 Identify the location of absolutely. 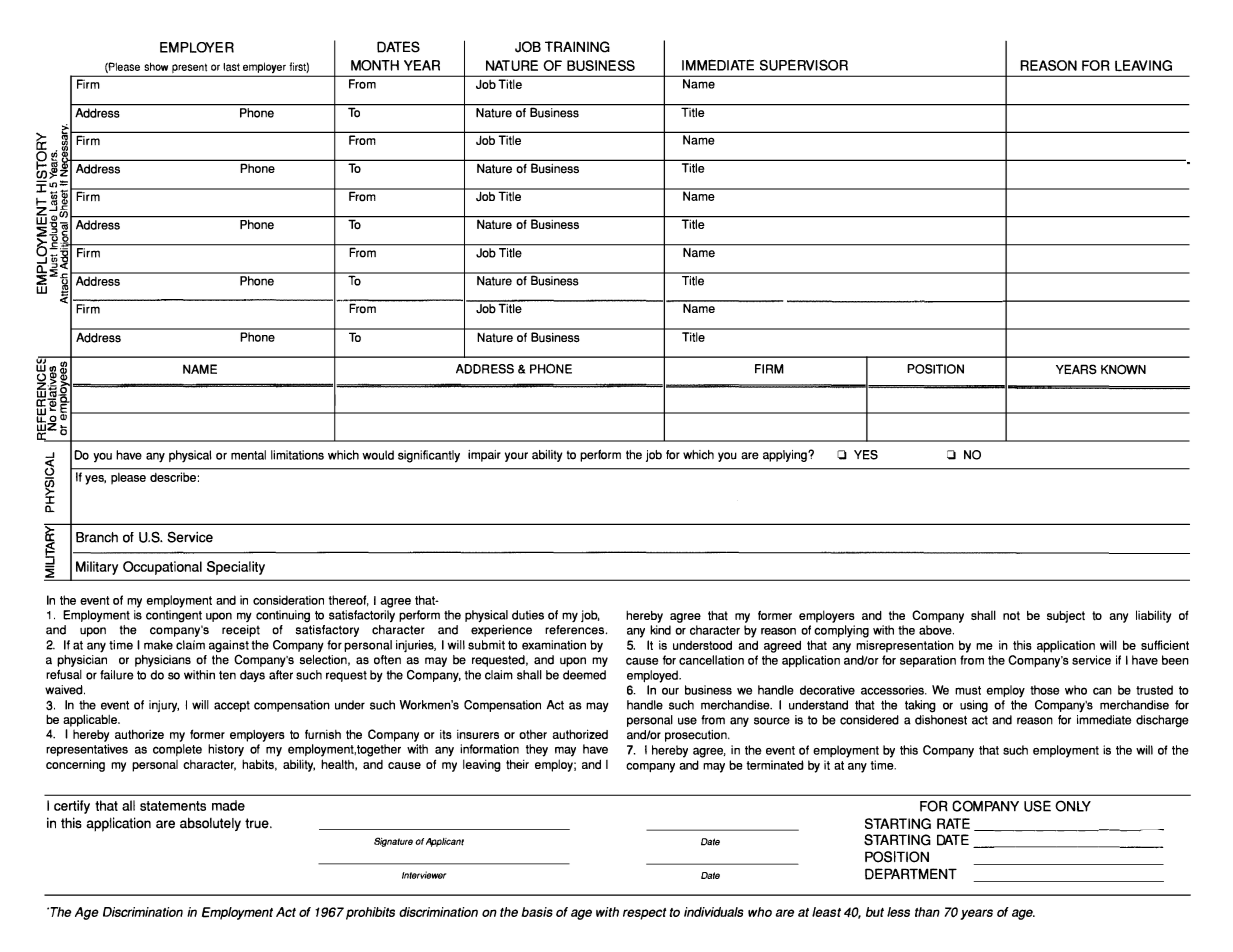
(210, 824).
